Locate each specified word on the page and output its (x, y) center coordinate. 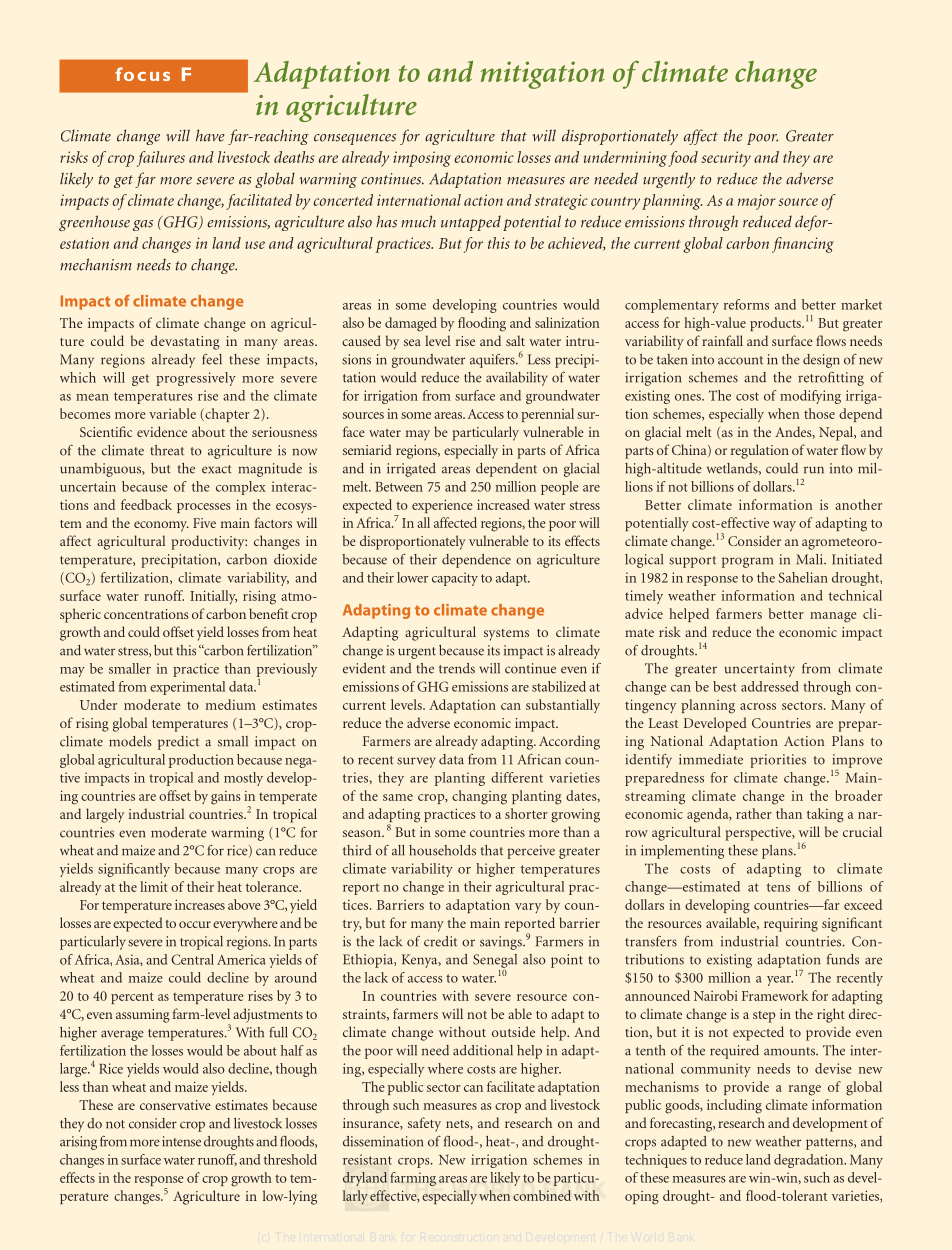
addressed (769, 686)
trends (457, 668)
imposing (422, 159)
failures (161, 159)
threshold (290, 1159)
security (726, 159)
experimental (187, 688)
